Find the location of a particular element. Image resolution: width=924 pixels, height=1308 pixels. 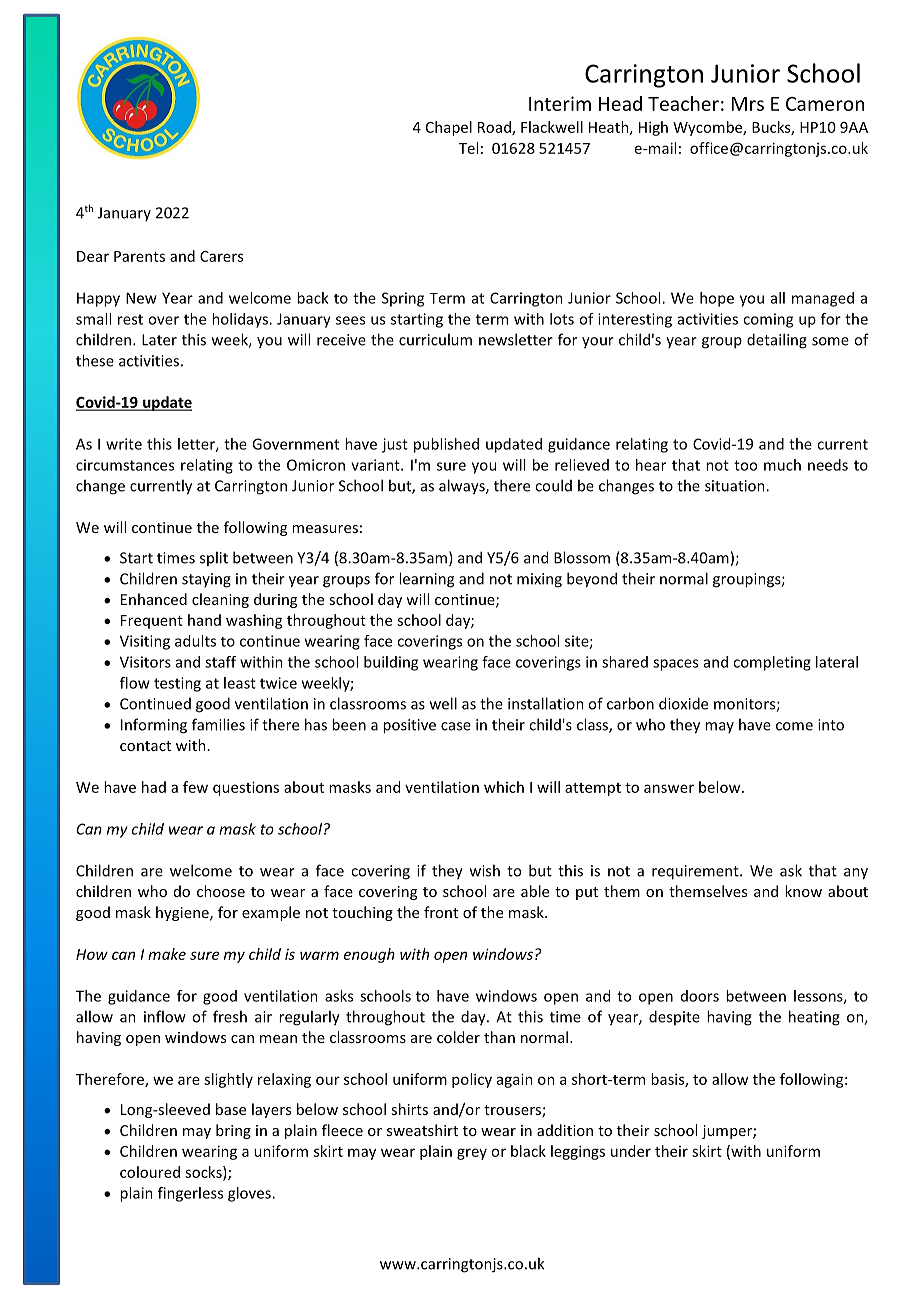

Mrs is located at coordinates (748, 104).
